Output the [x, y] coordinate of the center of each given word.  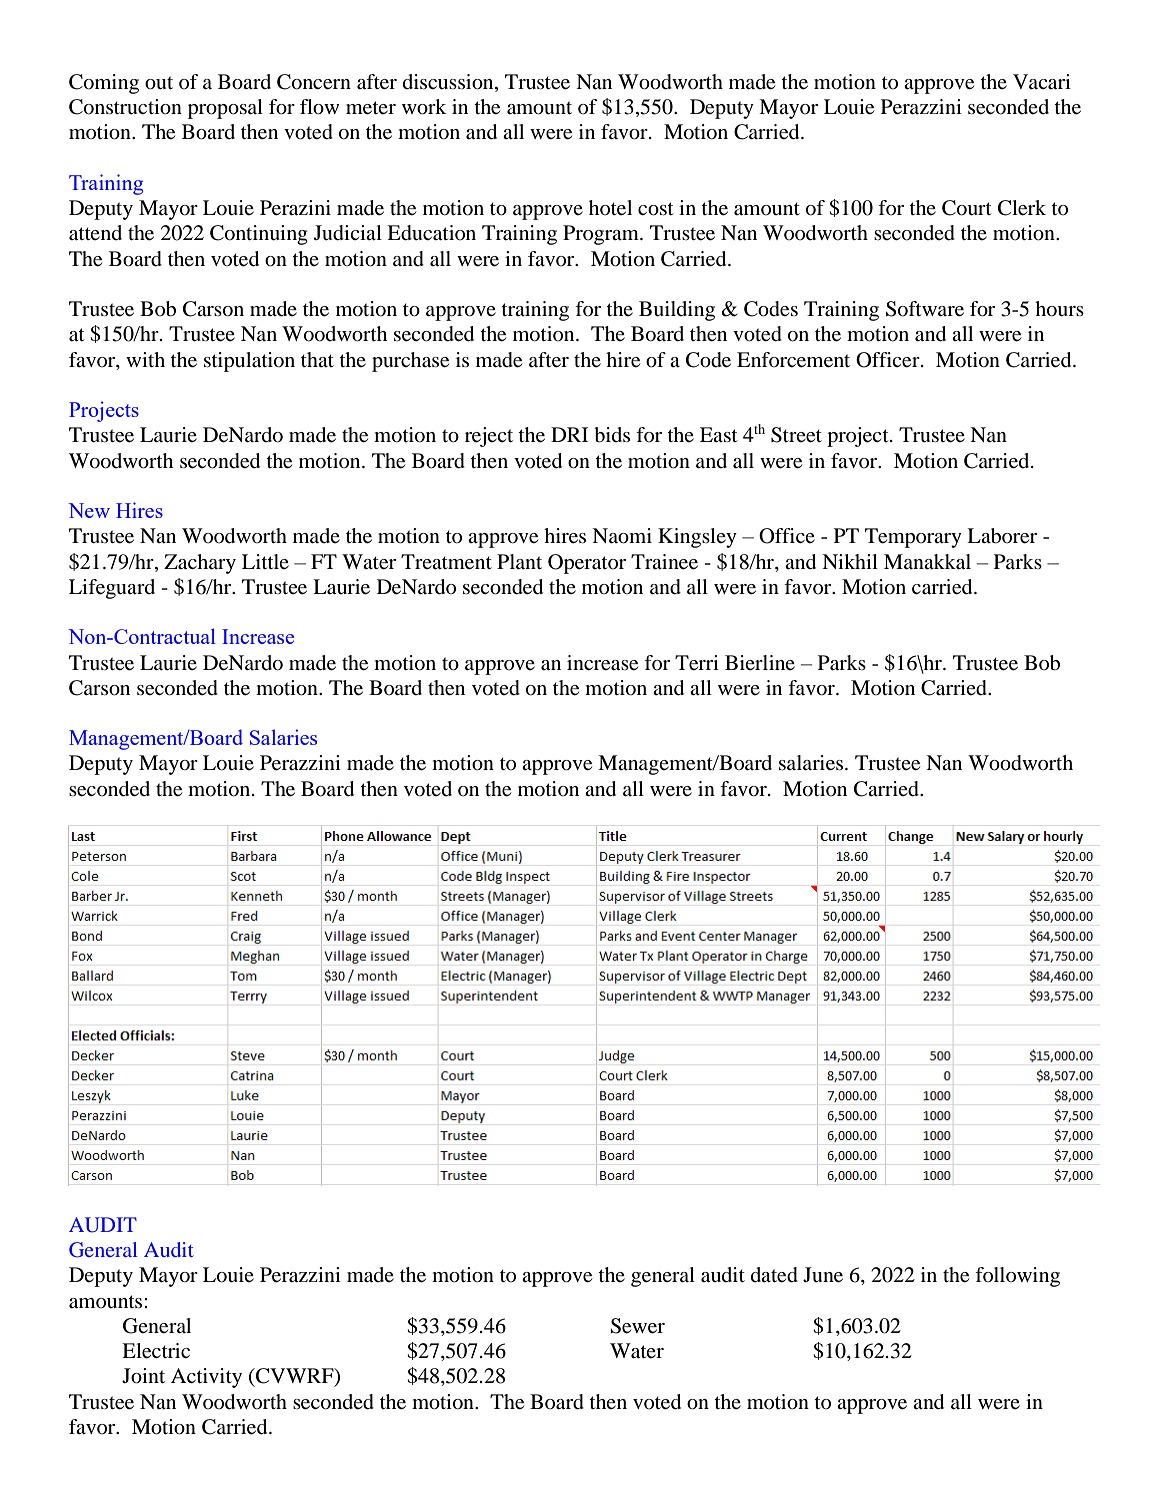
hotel [610, 208]
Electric [156, 1351]
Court [967, 208]
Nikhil [850, 561]
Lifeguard [112, 589]
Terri [697, 663]
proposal [225, 109]
